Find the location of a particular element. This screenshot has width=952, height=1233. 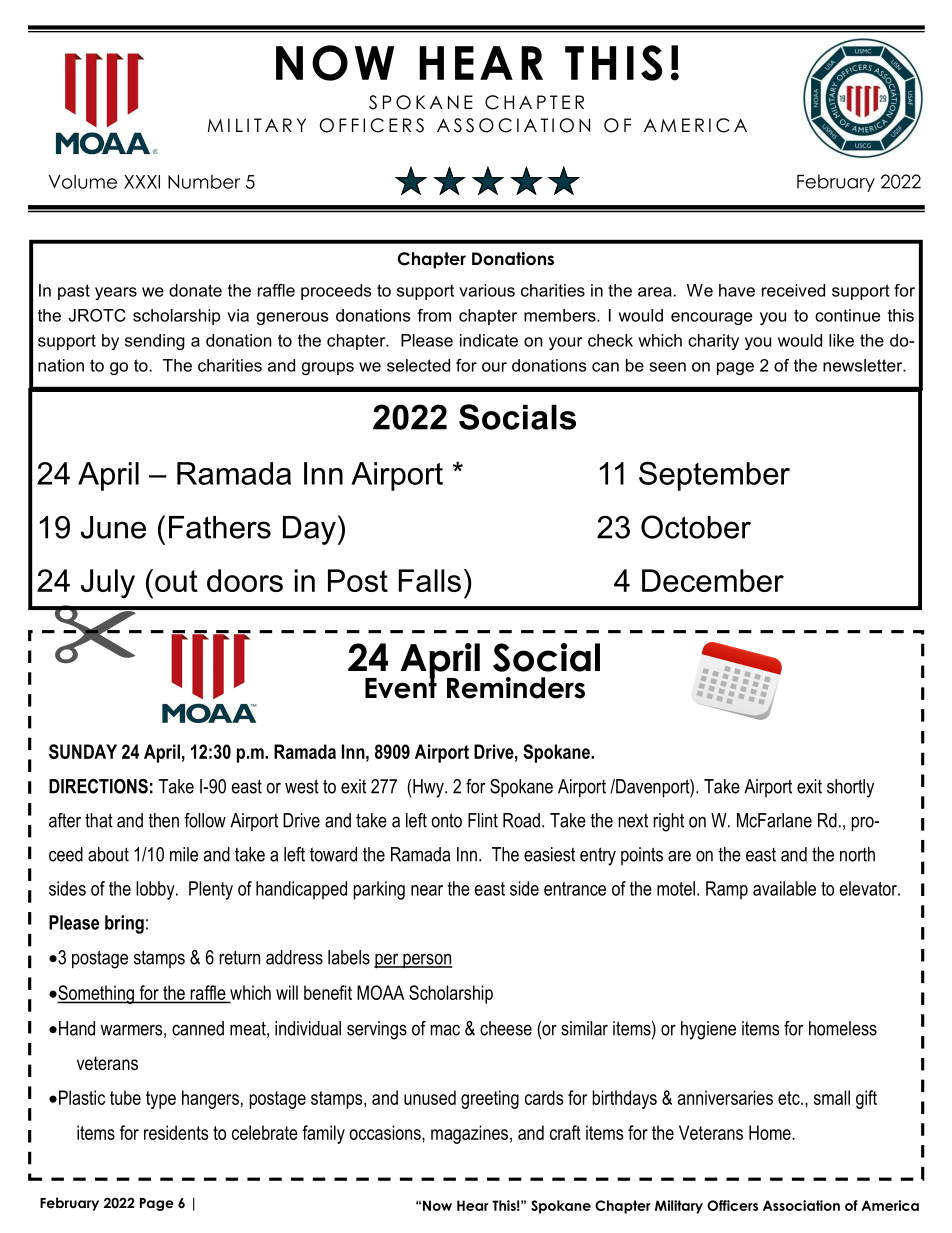

sending is located at coordinates (155, 342).
